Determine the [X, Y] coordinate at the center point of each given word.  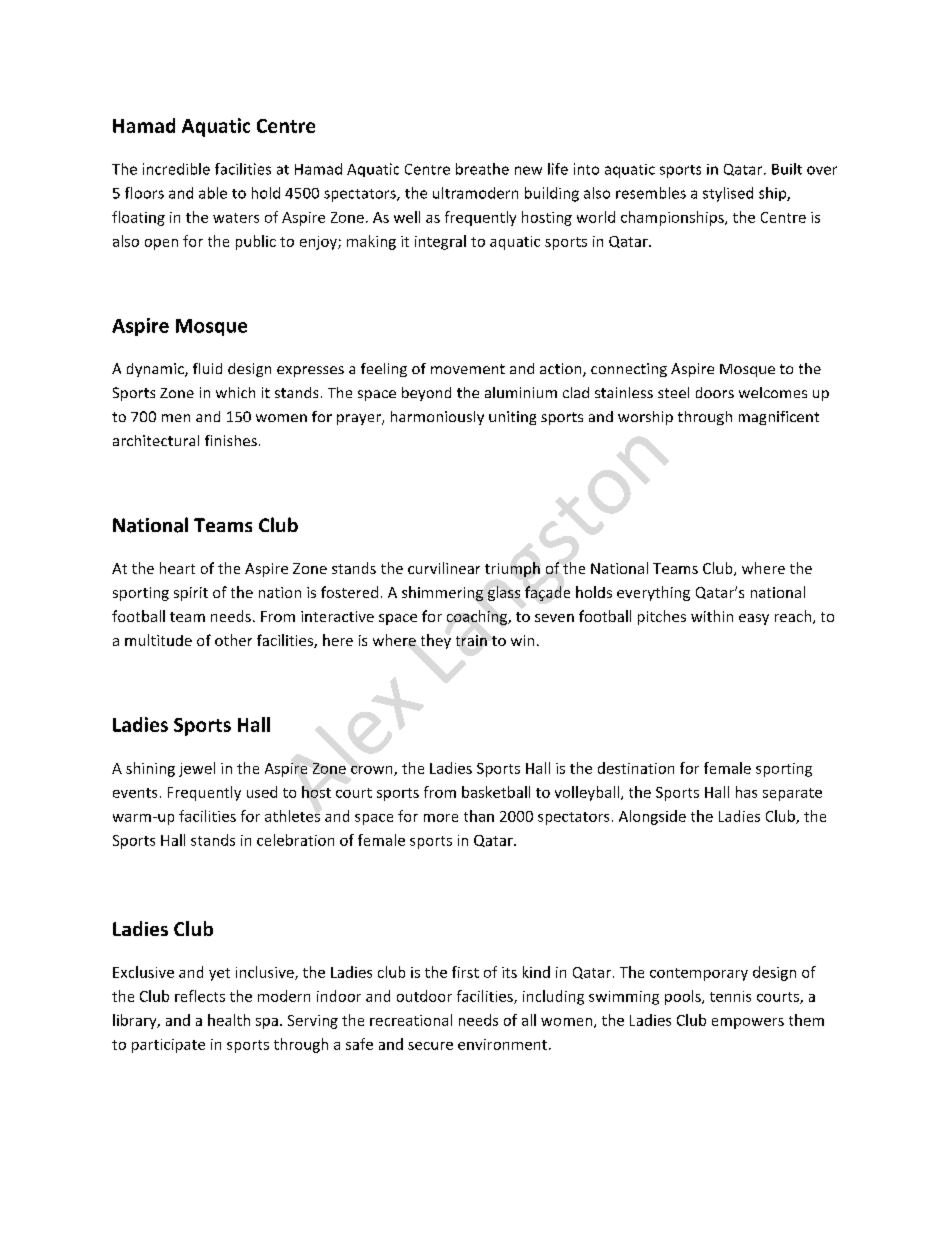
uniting [512, 418]
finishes [231, 440]
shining [150, 769]
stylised [728, 194]
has [746, 792]
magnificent [779, 418]
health [229, 1020]
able [213, 193]
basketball [496, 792]
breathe [482, 169]
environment [502, 1044]
